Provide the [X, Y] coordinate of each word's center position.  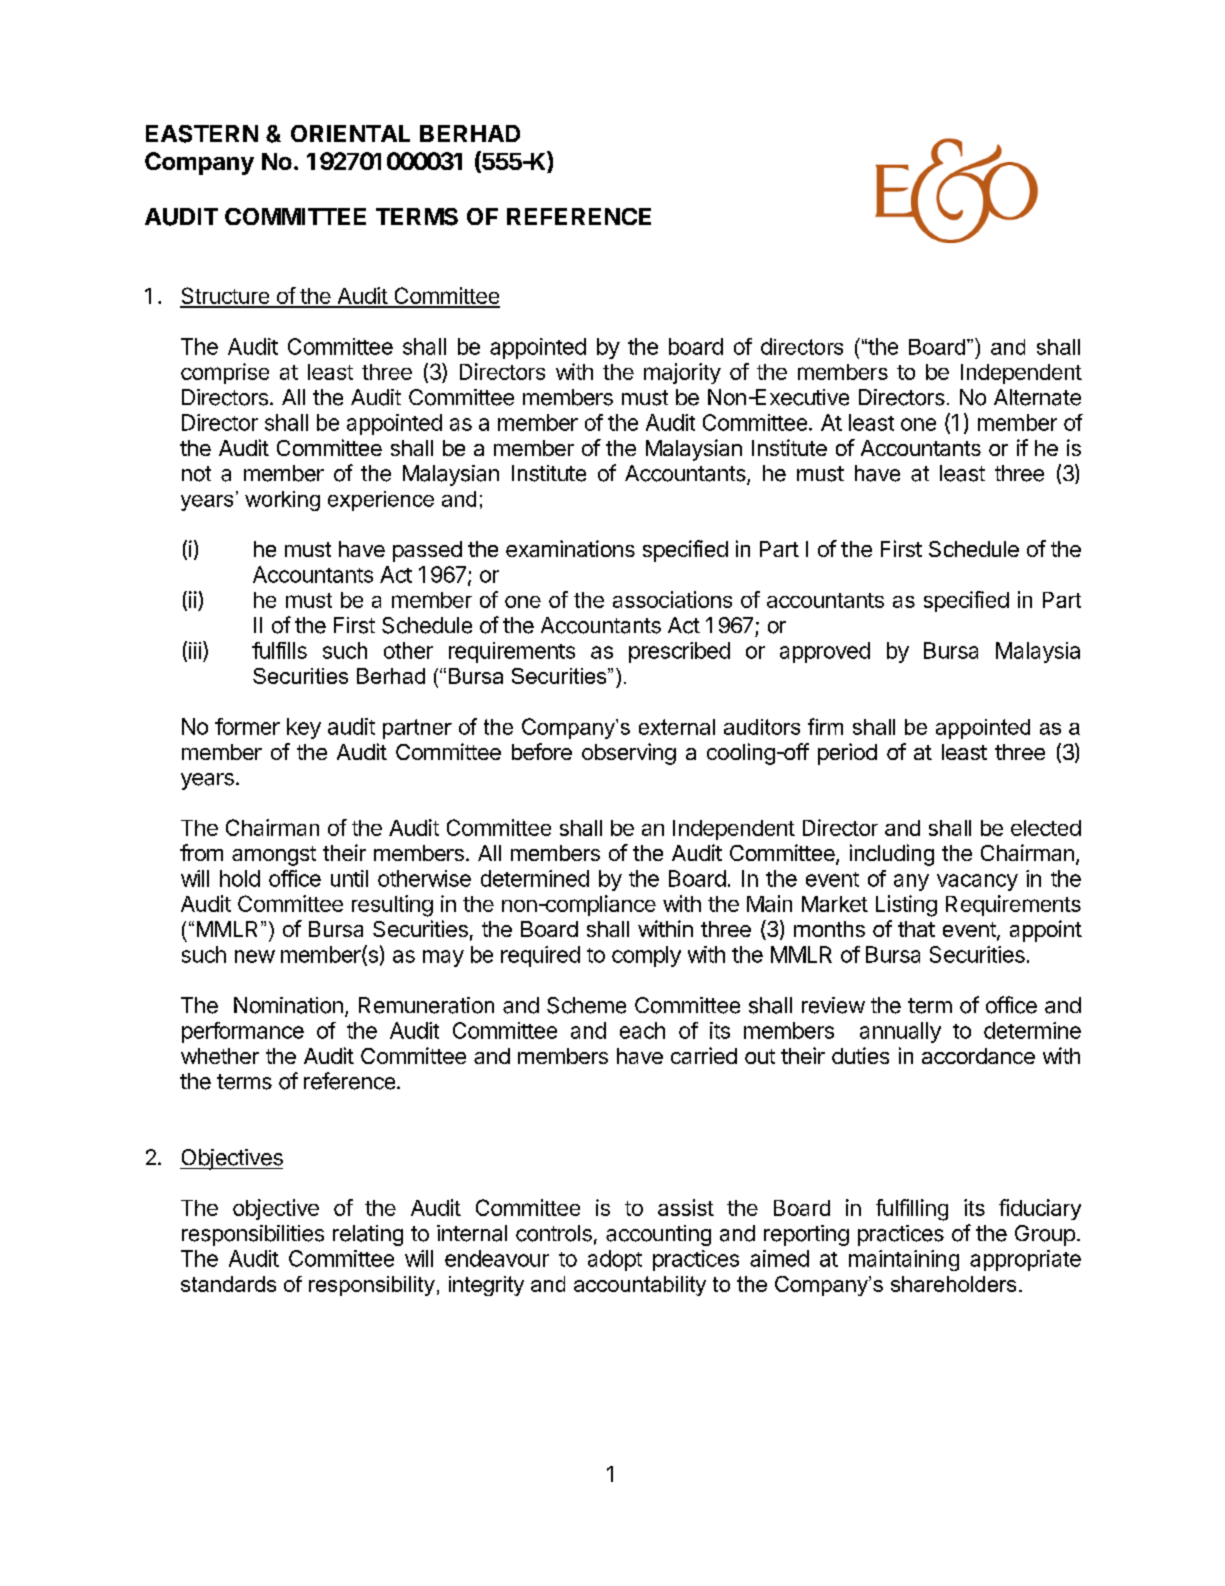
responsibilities [253, 1235]
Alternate [1037, 397]
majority [682, 373]
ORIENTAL [350, 133]
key [304, 728]
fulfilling [912, 1210]
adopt [615, 1260]
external [677, 727]
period [847, 754]
